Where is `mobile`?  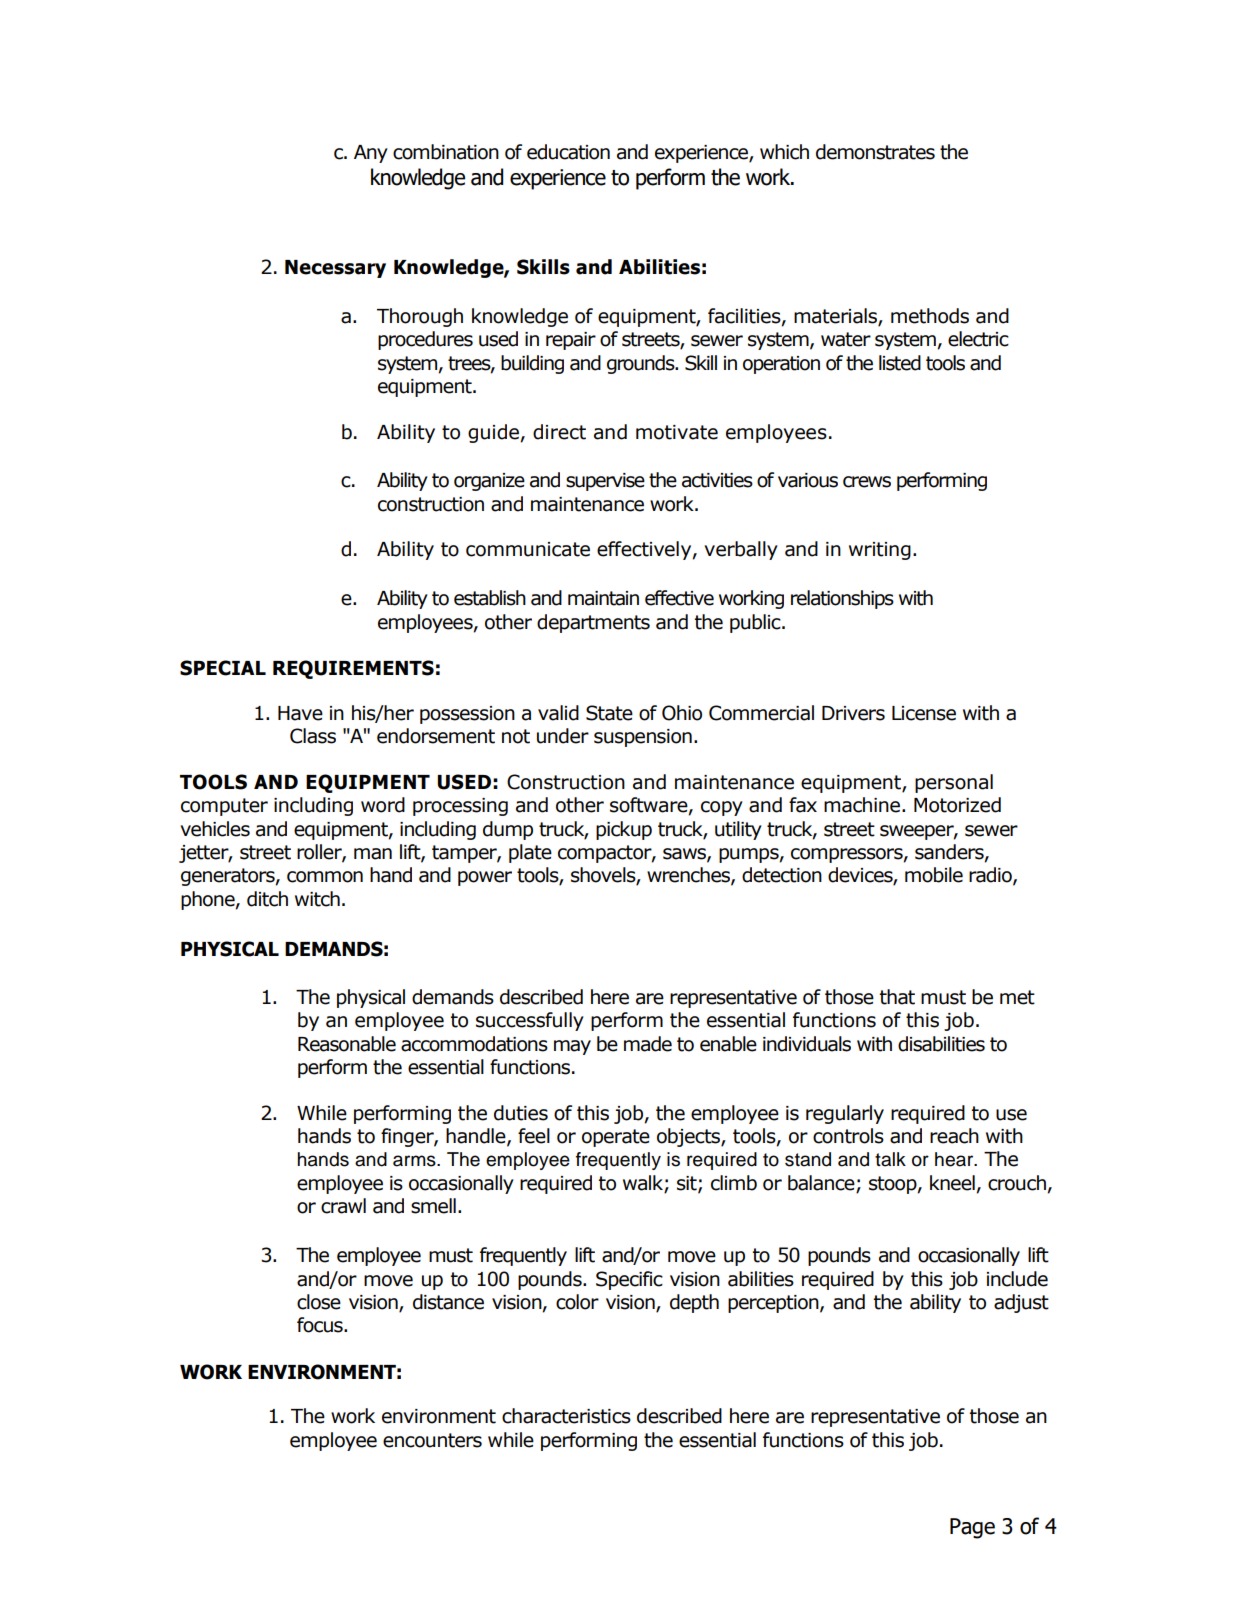
mobile is located at coordinates (934, 875).
